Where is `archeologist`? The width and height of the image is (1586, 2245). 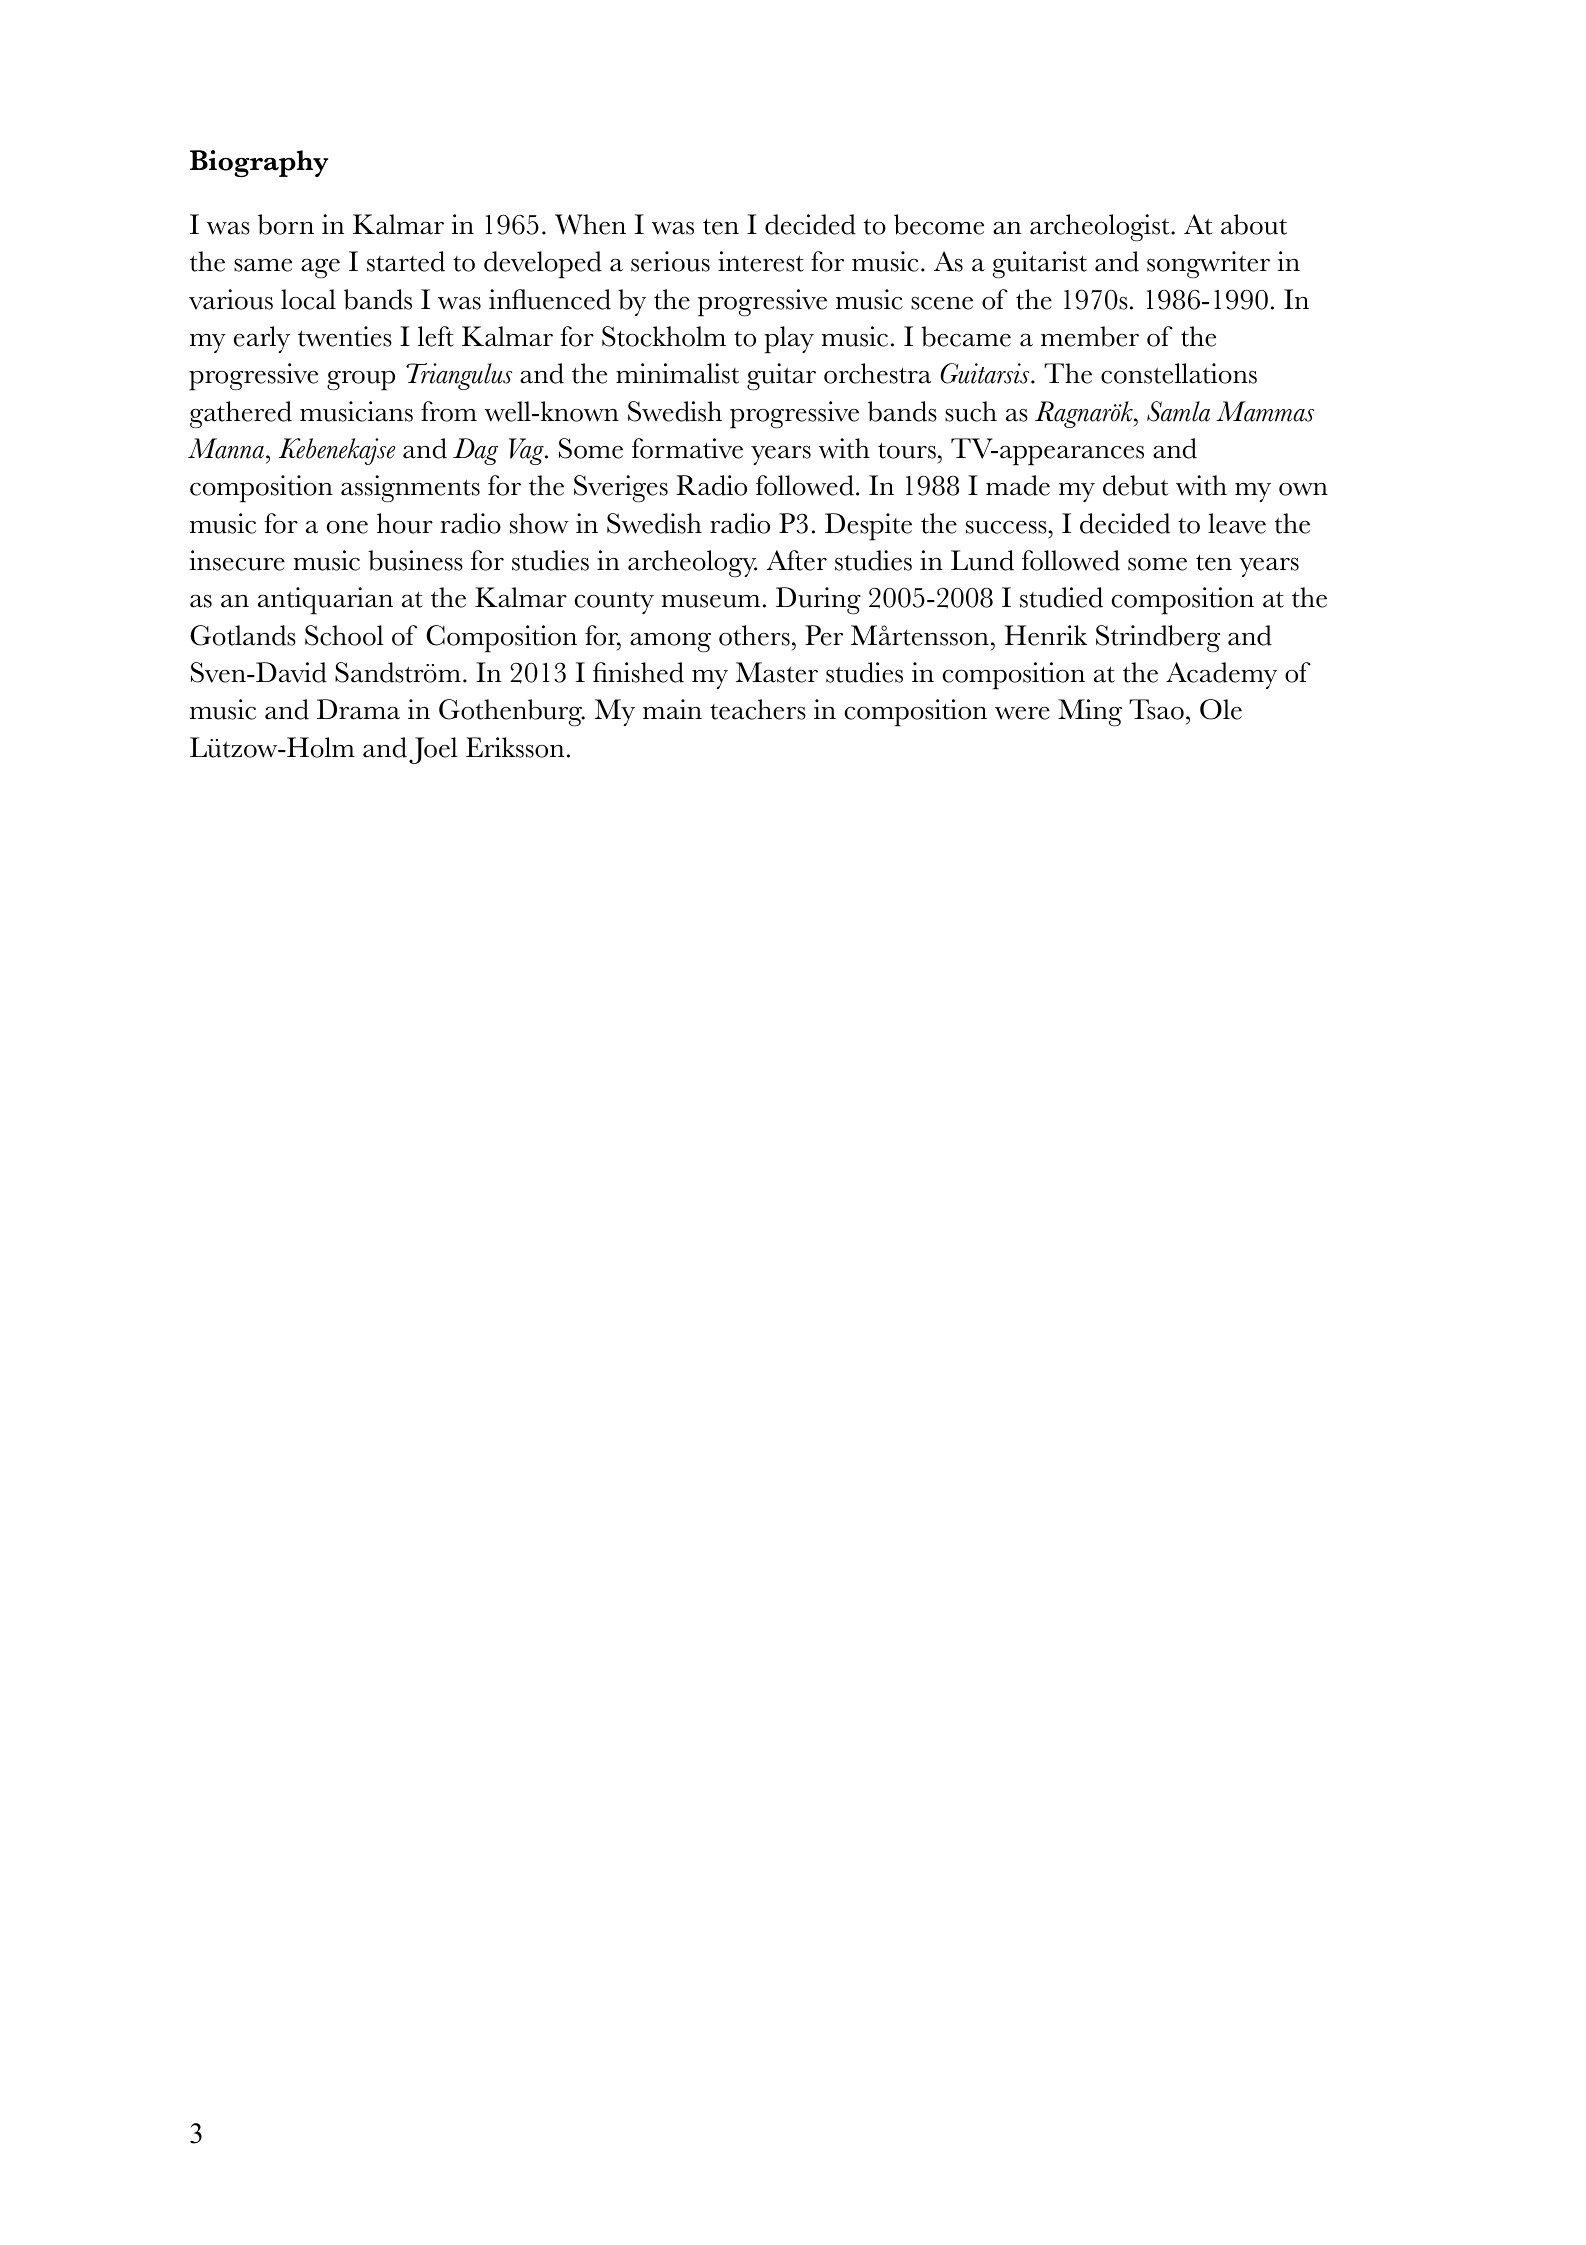
archeologist is located at coordinates (1101, 228).
